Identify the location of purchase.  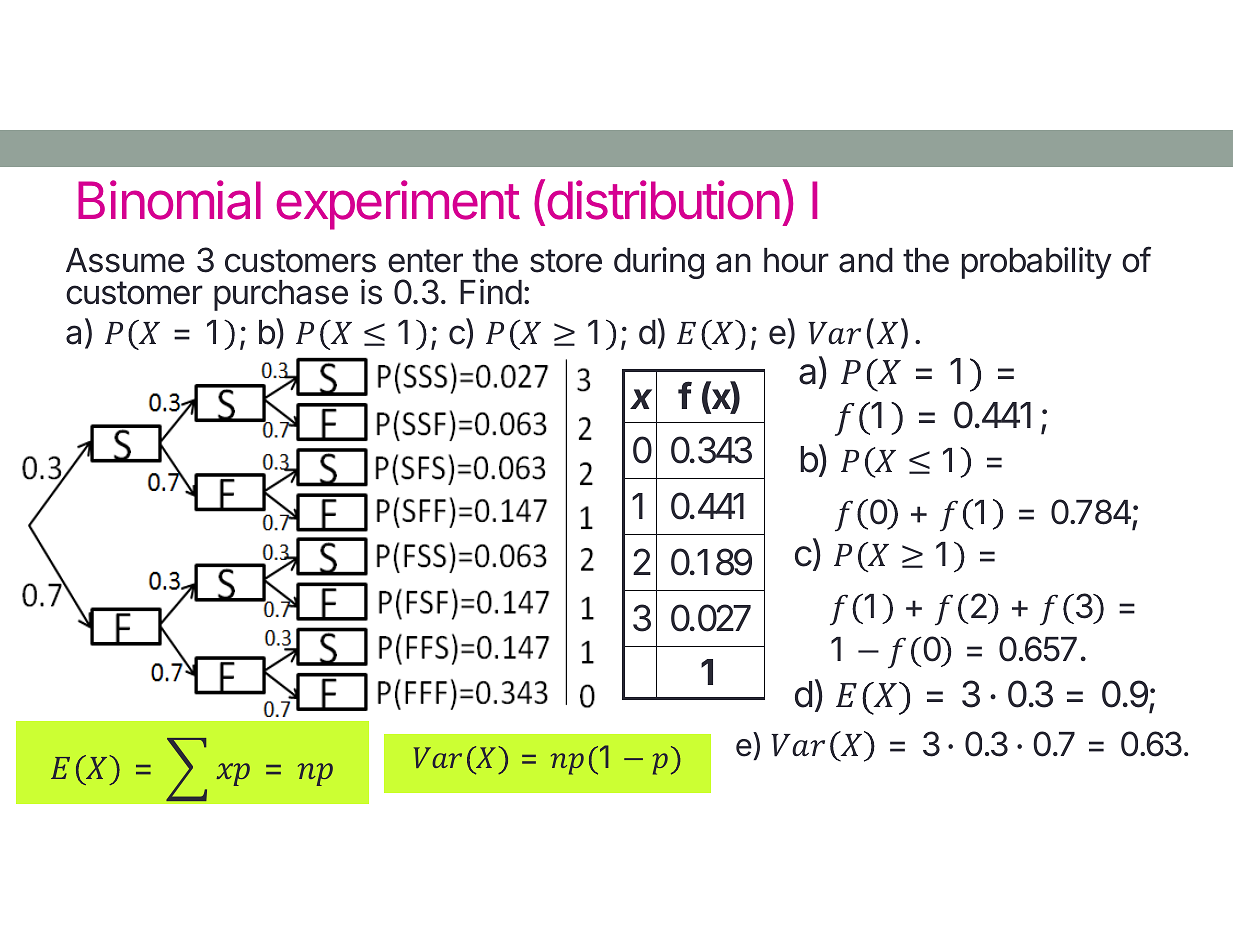
(281, 295).
